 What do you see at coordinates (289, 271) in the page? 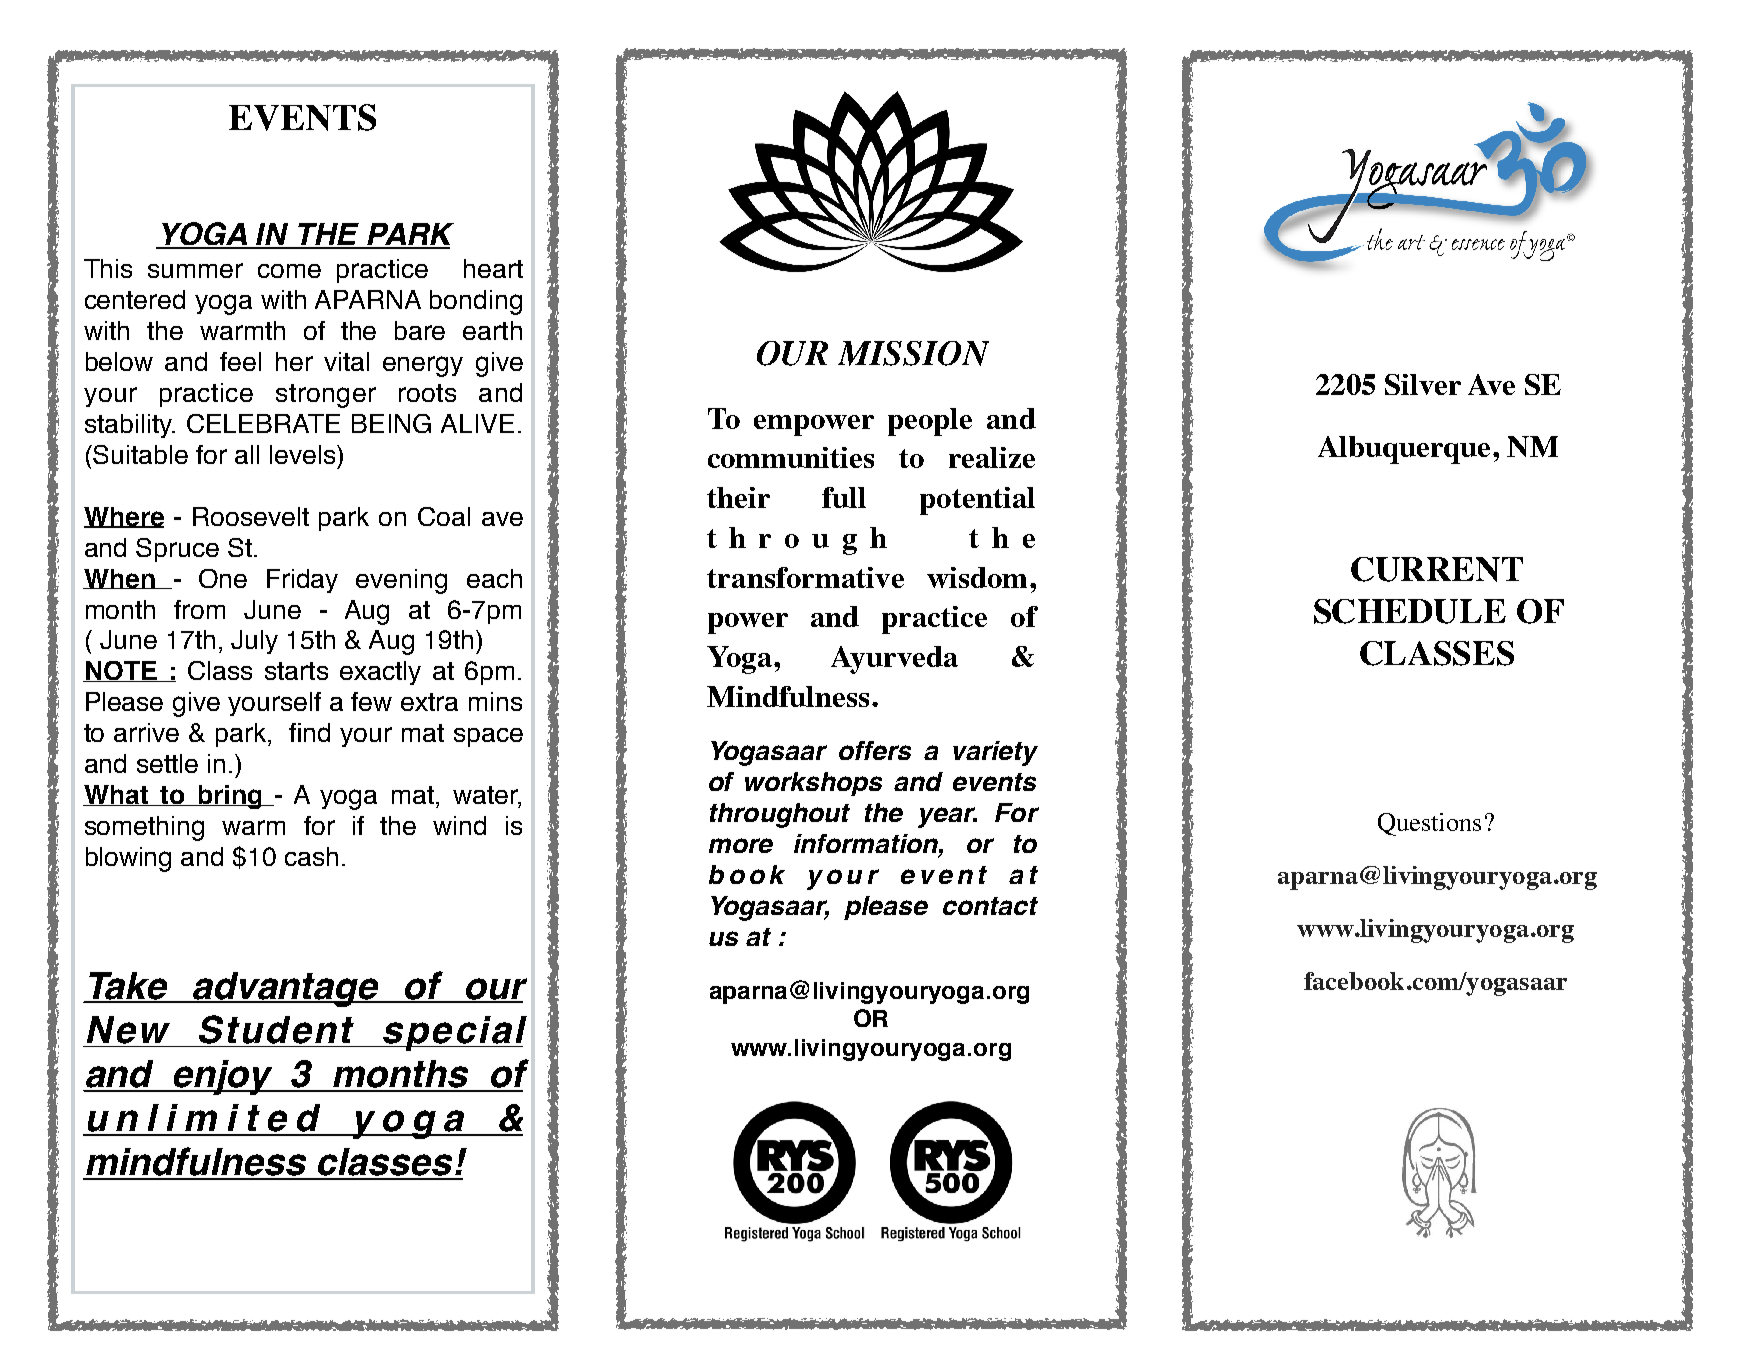
I see `come` at bounding box center [289, 271].
